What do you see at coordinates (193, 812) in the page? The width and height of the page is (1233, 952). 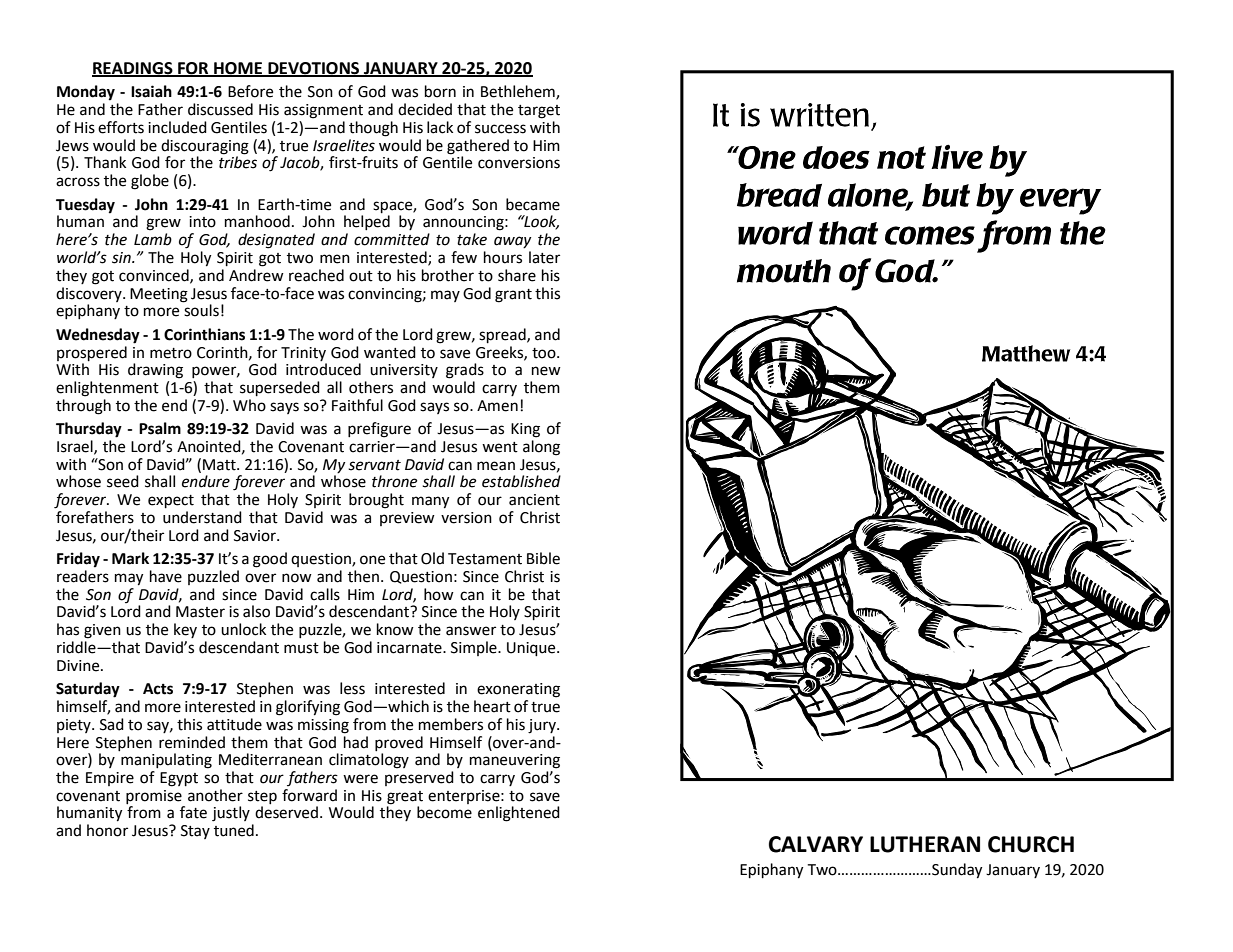 I see `fate` at bounding box center [193, 812].
